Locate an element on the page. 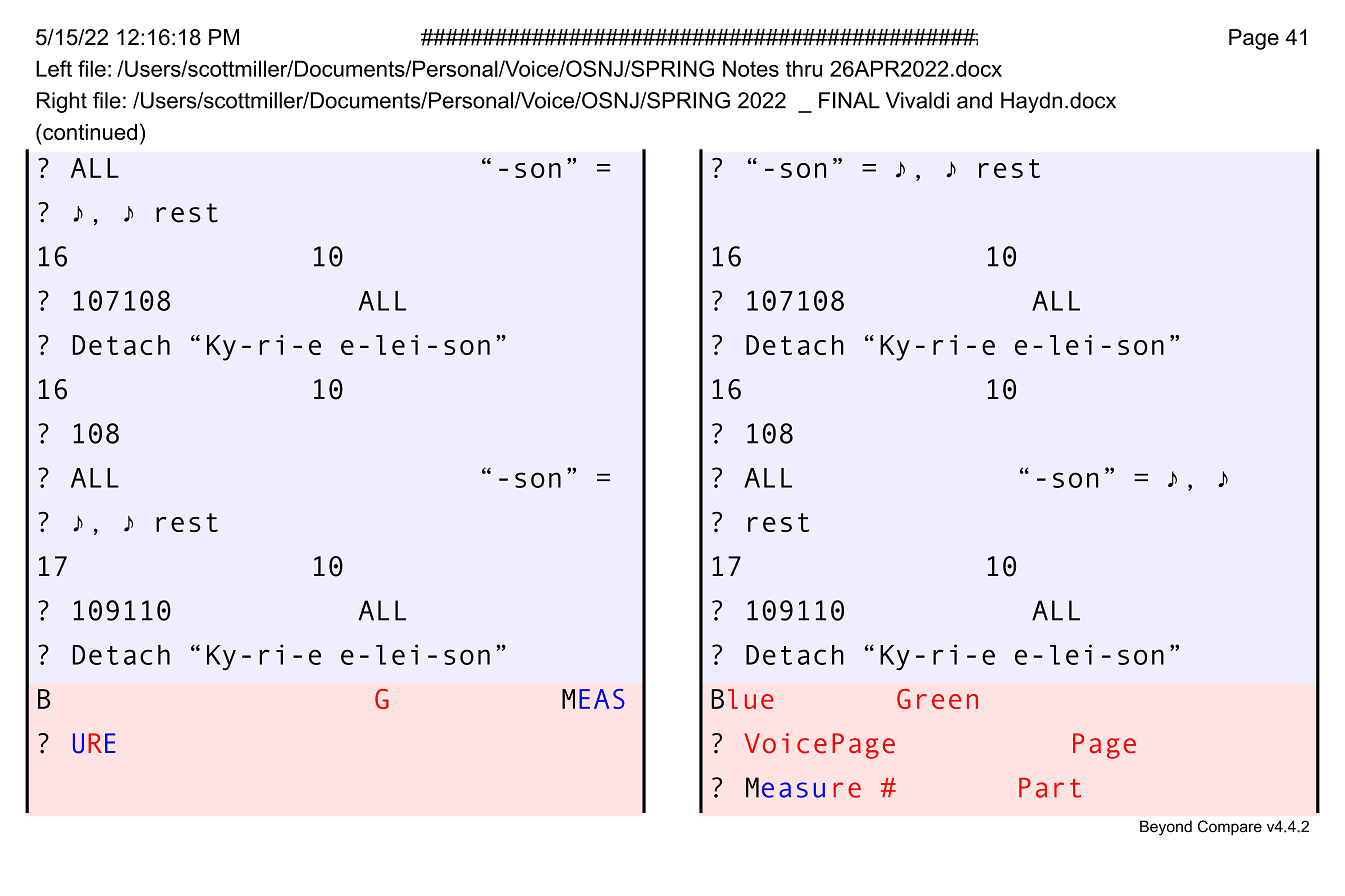  Right is located at coordinates (62, 102).
